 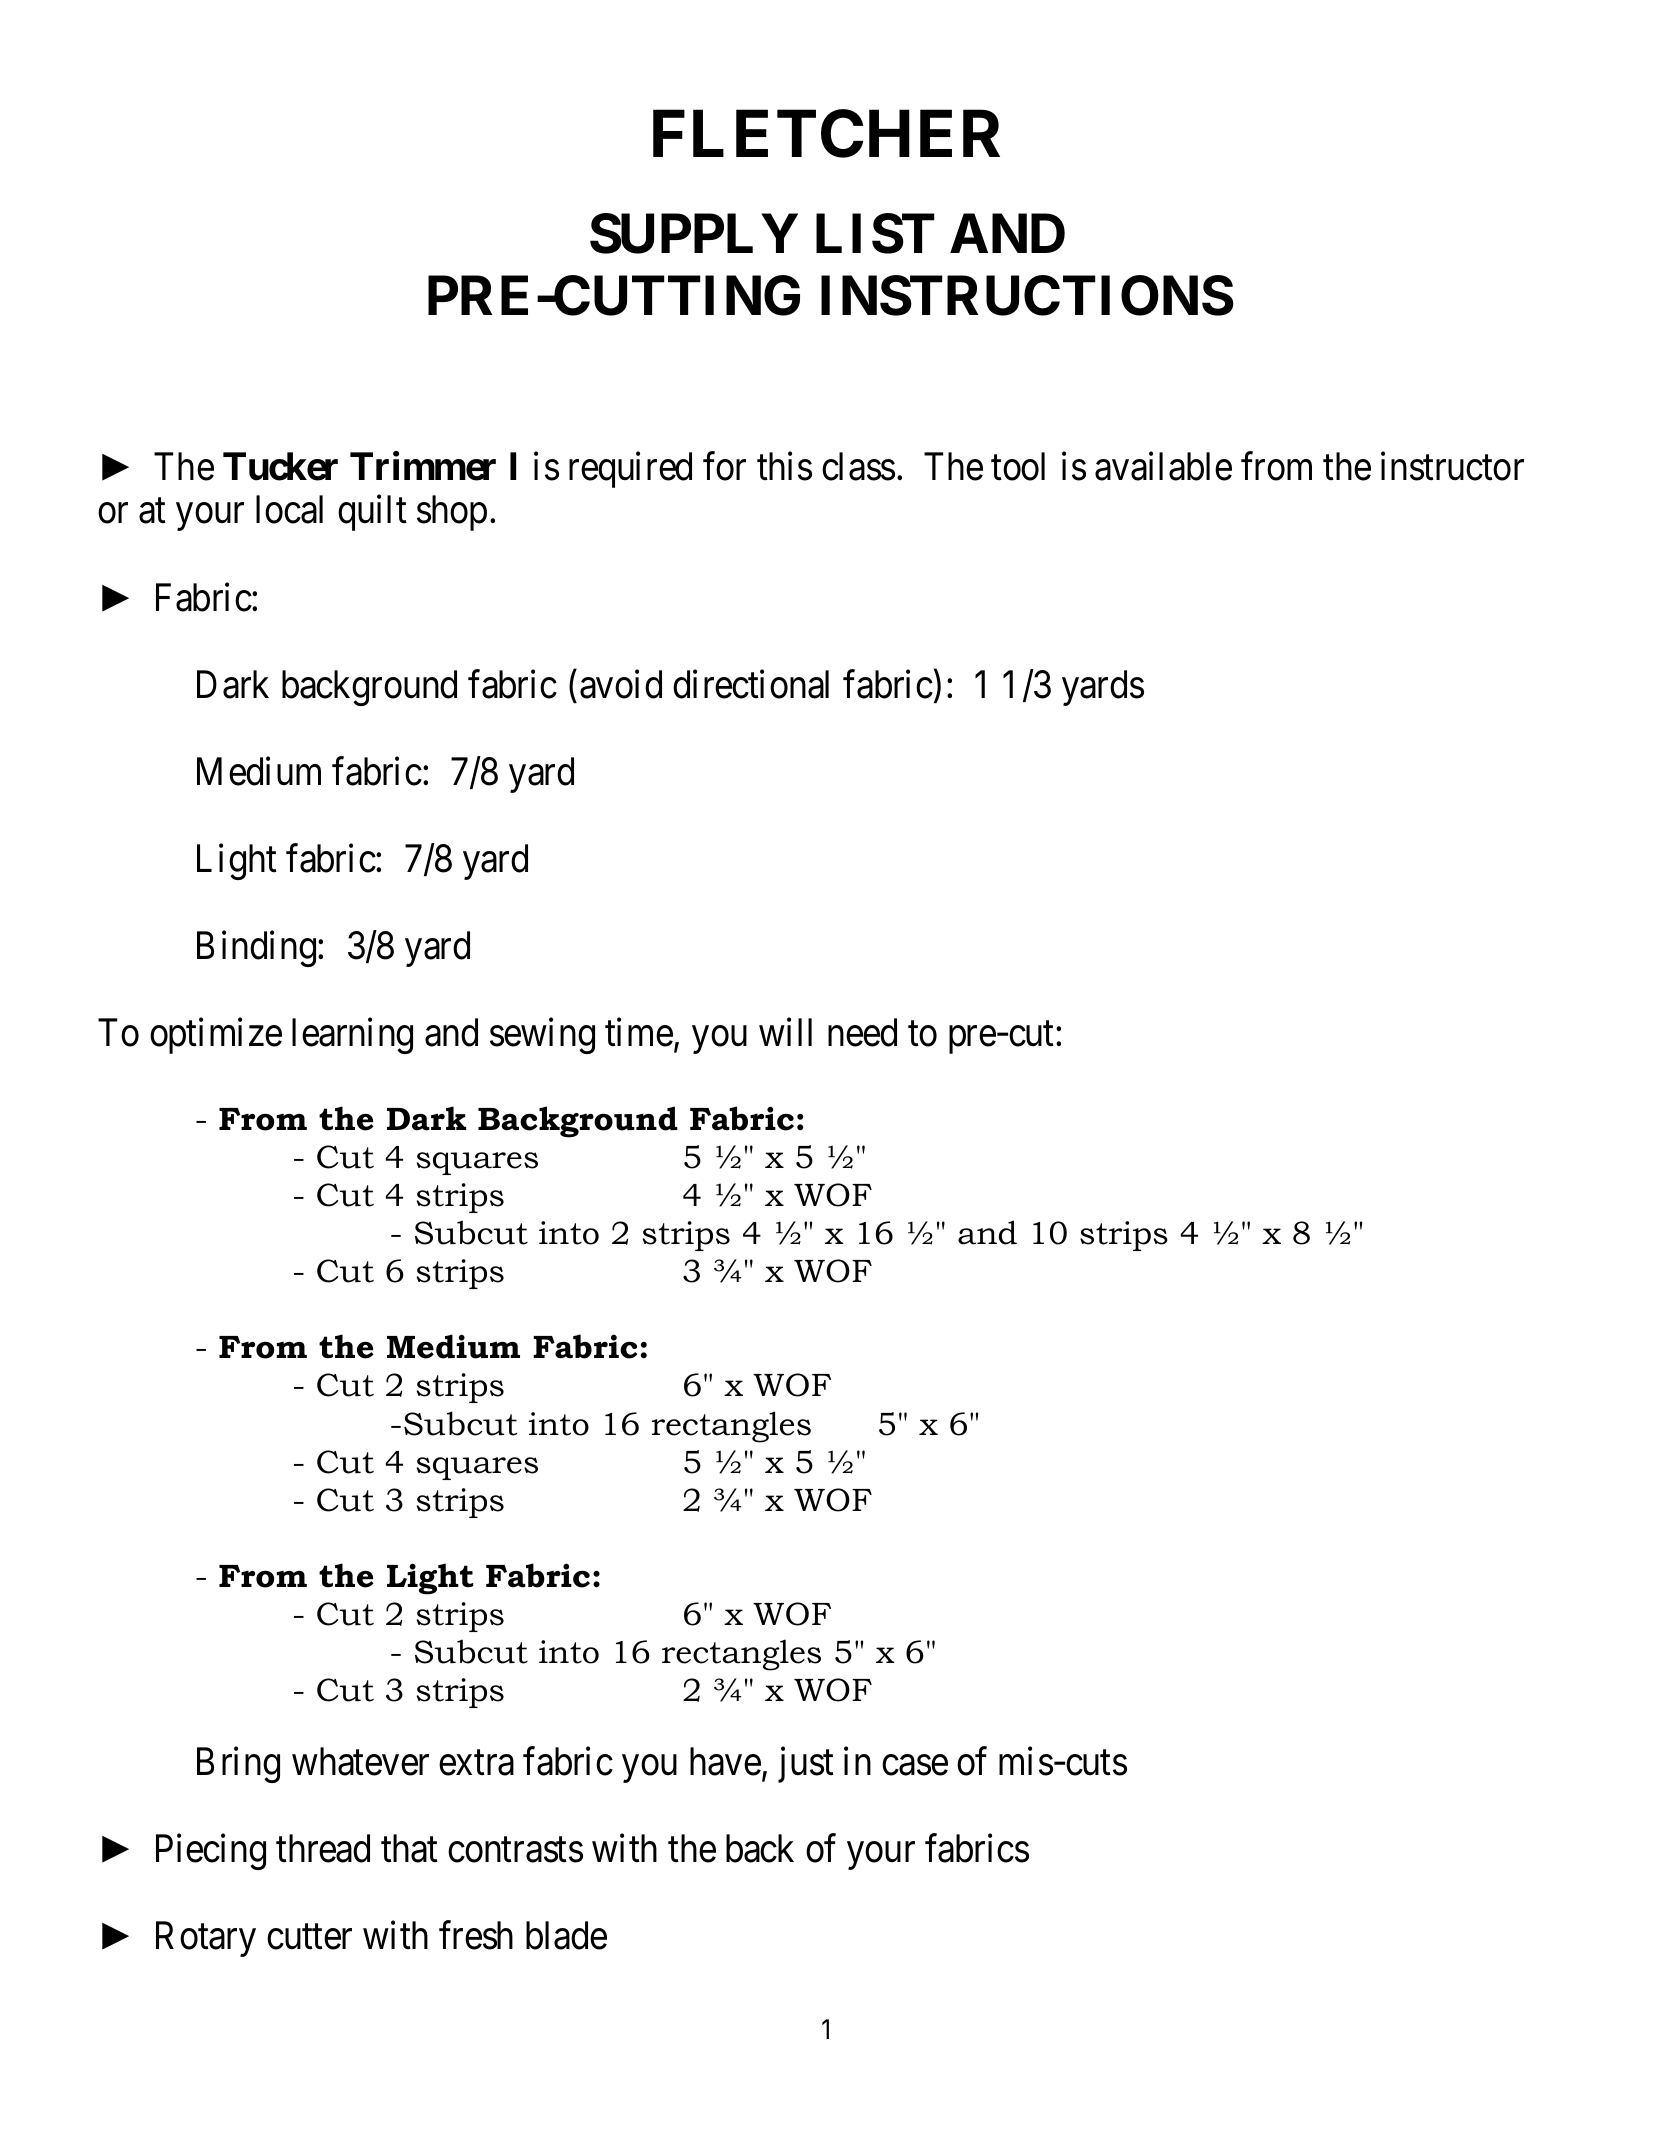 What do you see at coordinates (694, 234) in the image?
I see `SUPPLY` at bounding box center [694, 234].
